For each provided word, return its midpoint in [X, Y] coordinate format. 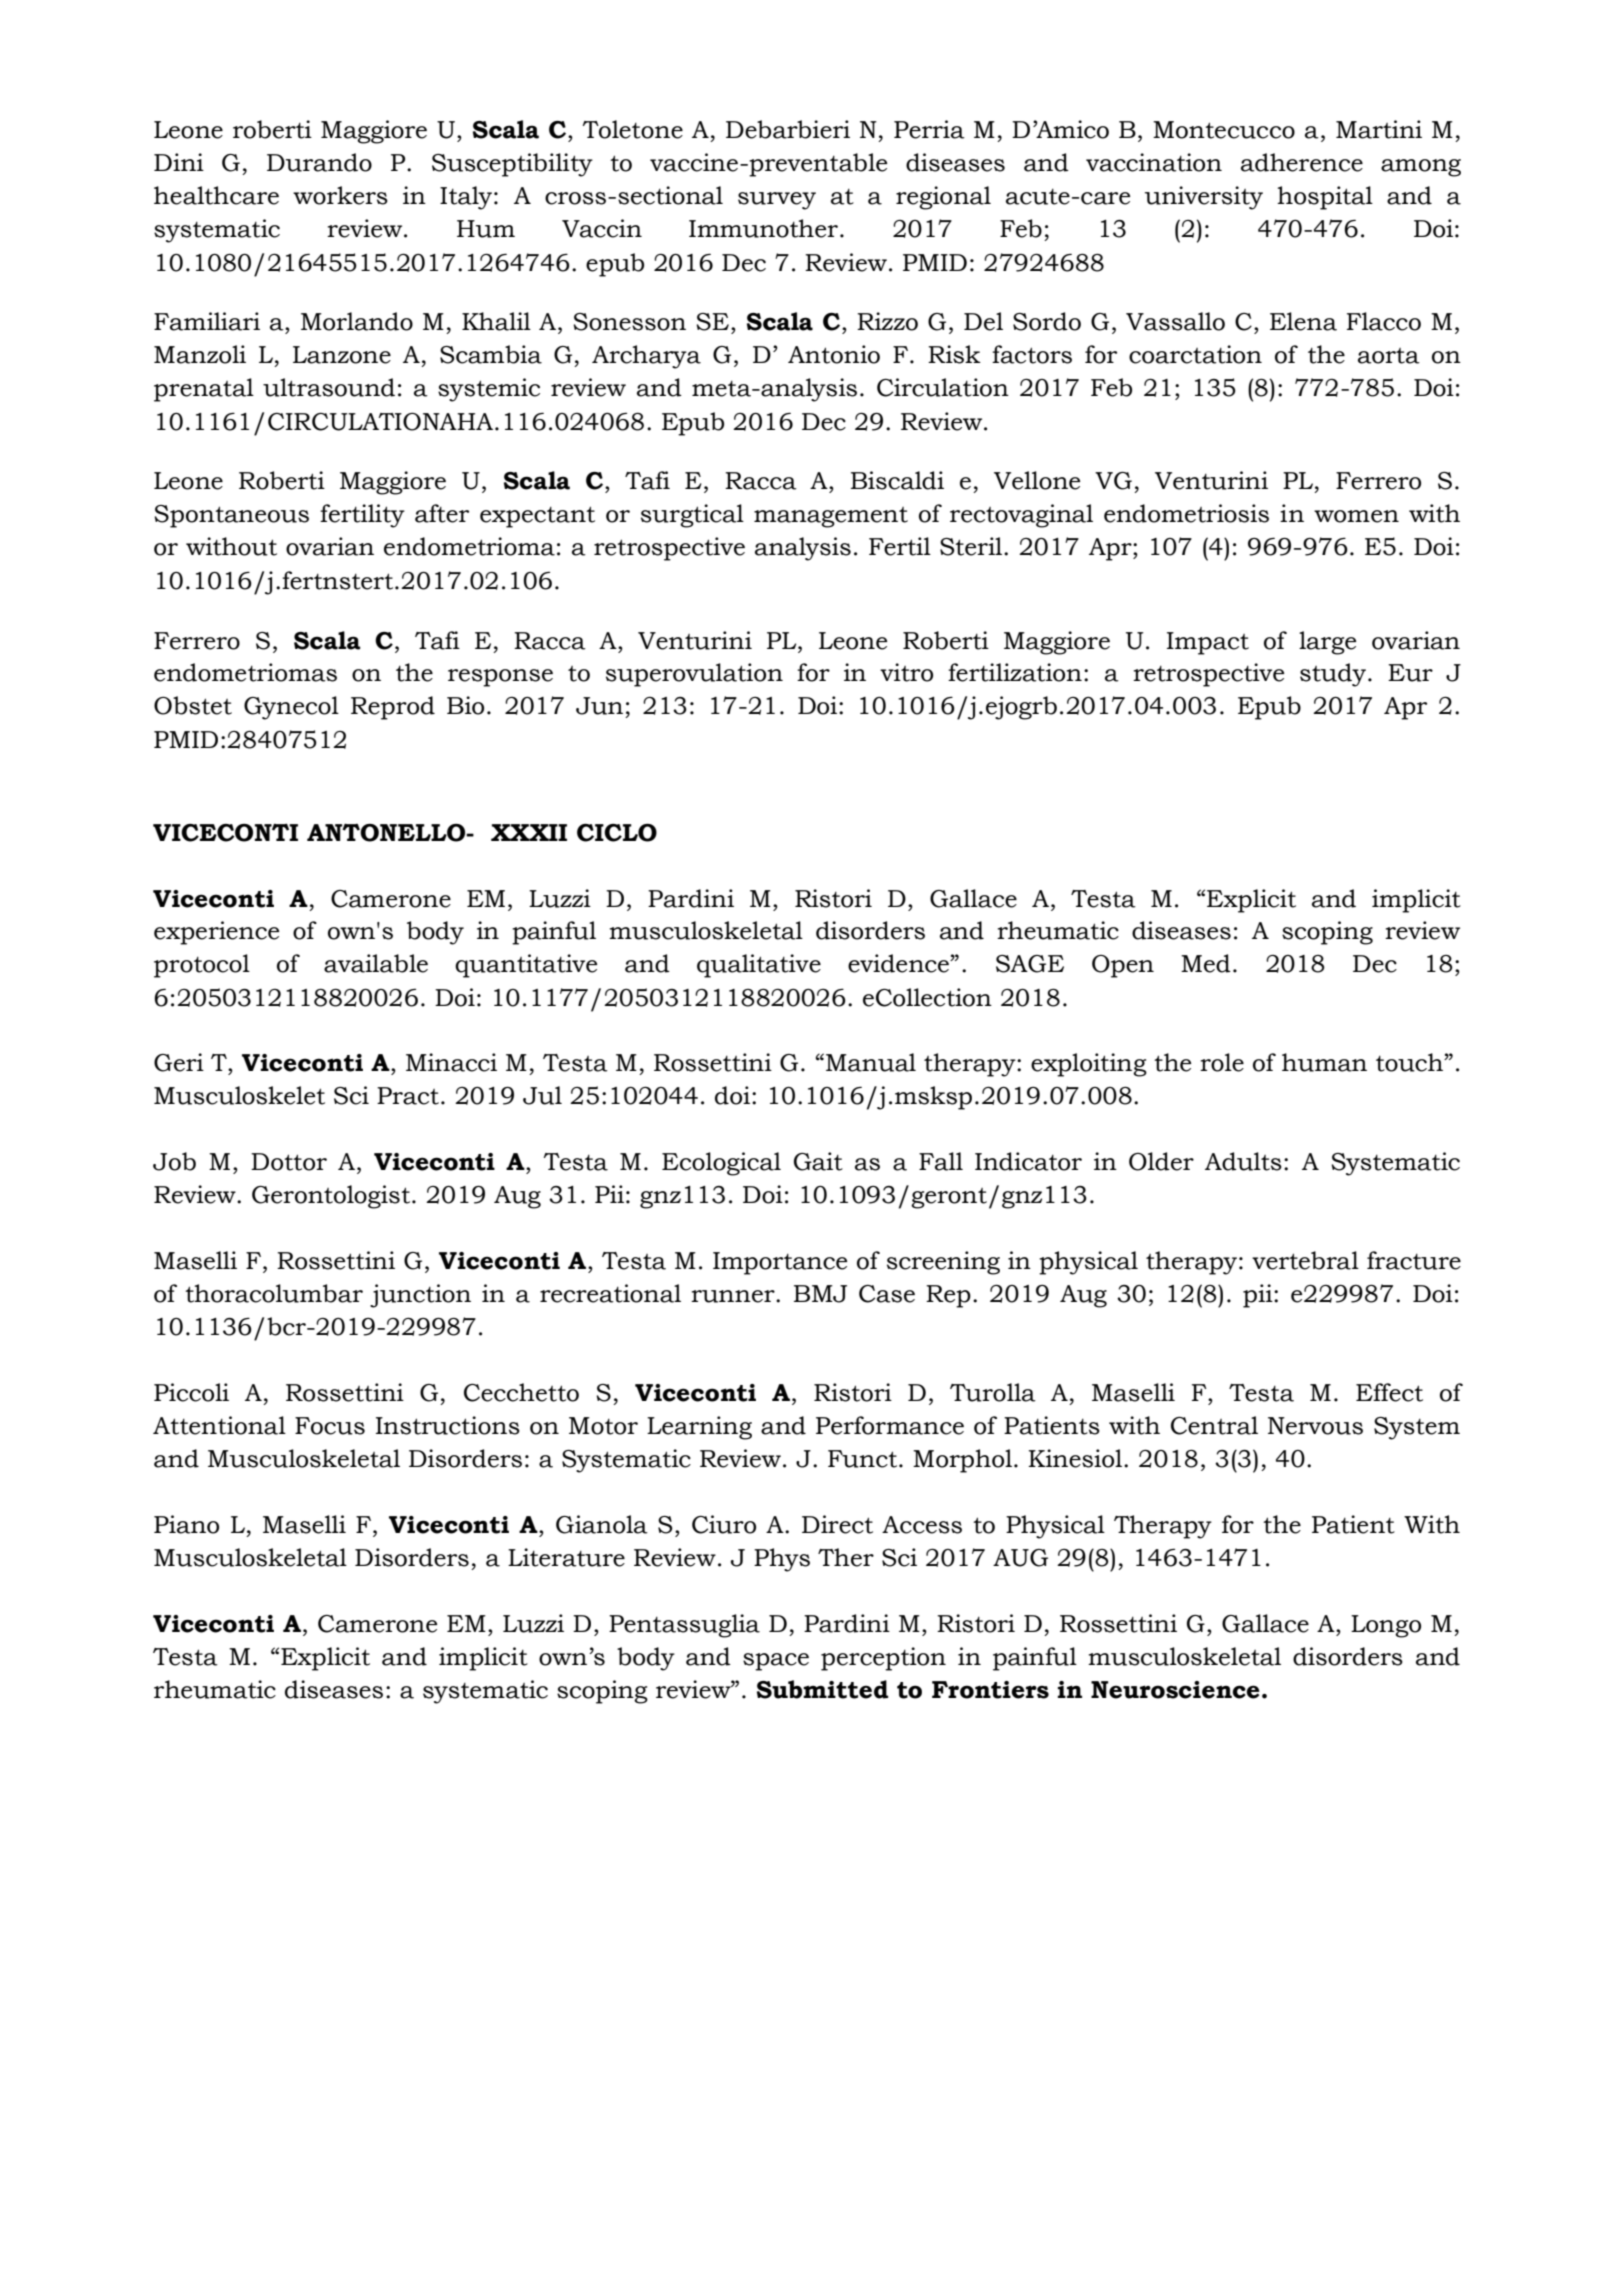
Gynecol [291, 708]
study [1333, 675]
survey [777, 201]
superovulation [694, 675]
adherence [1302, 162]
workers [340, 195]
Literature [566, 1557]
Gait [818, 1161]
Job [174, 1161]
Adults [1243, 1161]
